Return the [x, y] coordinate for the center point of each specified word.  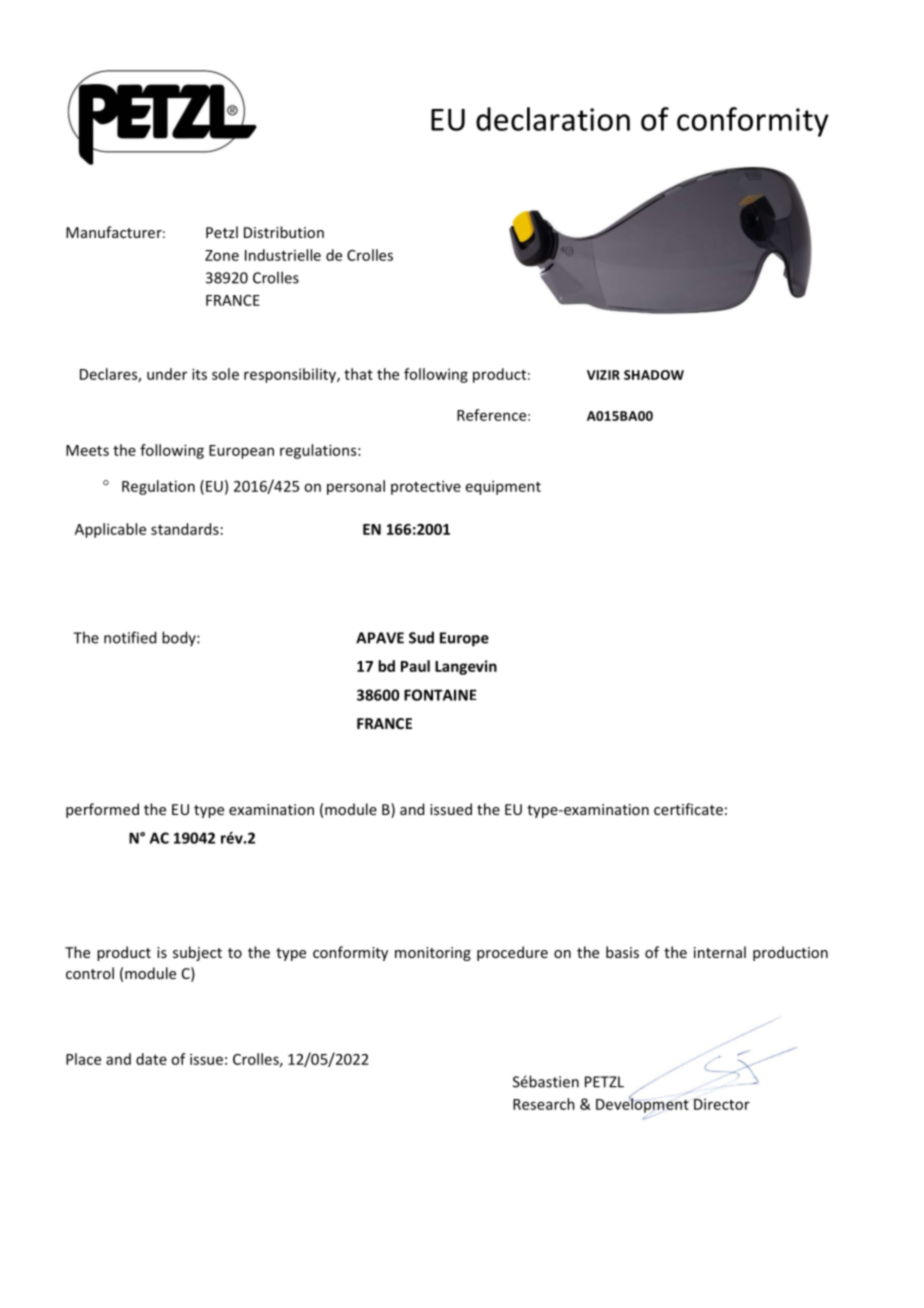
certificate [688, 809]
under [167, 374]
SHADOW [654, 375]
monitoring [433, 954]
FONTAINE [440, 695]
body [180, 638]
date [151, 1059]
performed [102, 810]
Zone [222, 255]
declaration [553, 119]
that [358, 374]
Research [544, 1104]
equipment [503, 487]
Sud [421, 637]
